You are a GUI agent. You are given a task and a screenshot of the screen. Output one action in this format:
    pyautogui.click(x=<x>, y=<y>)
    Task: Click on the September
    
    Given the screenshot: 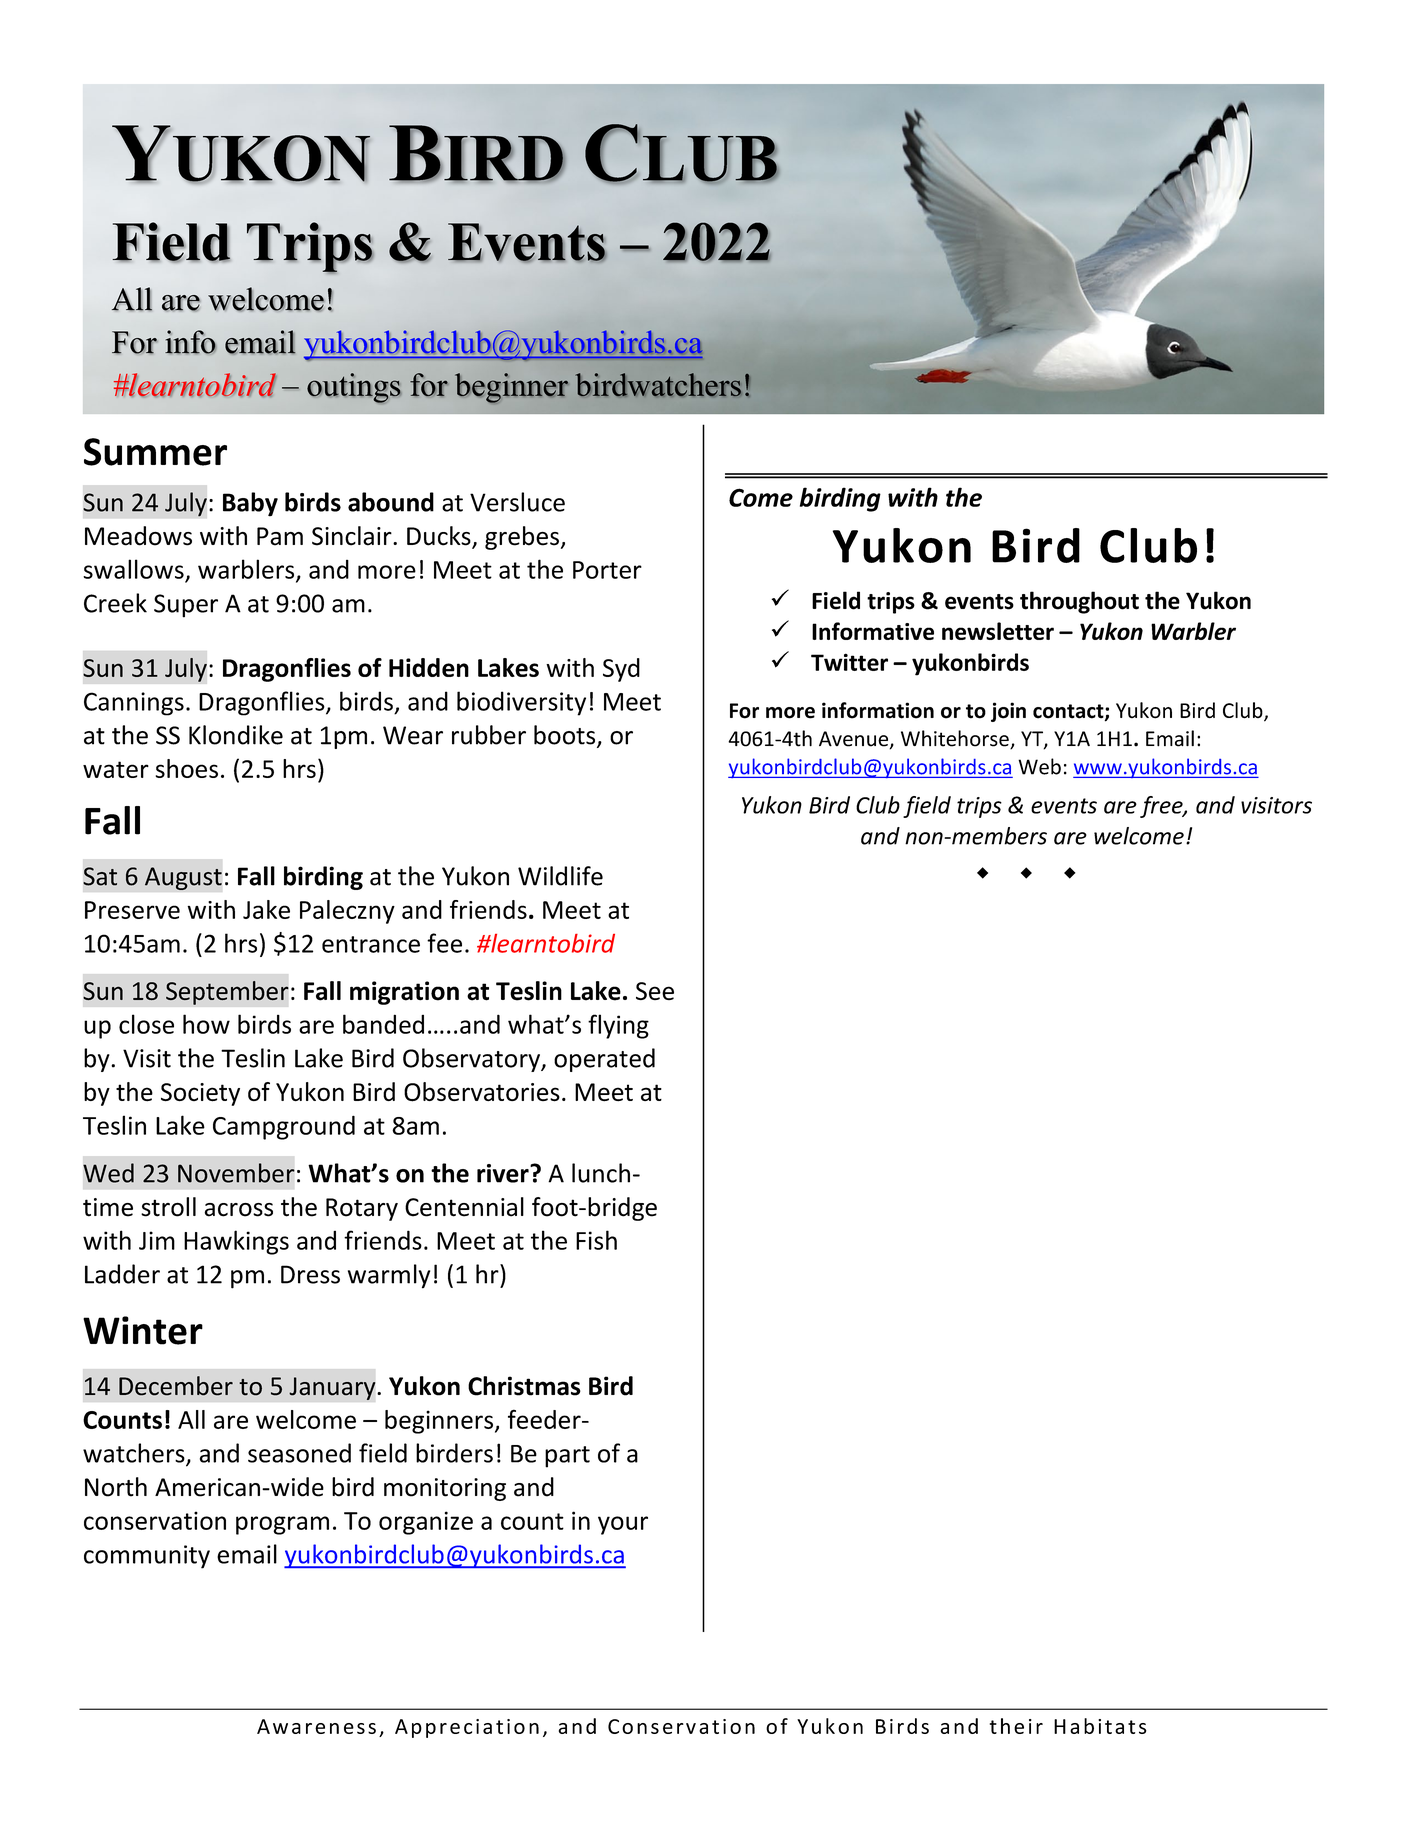 What is the action you would take?
    pyautogui.click(x=227, y=993)
